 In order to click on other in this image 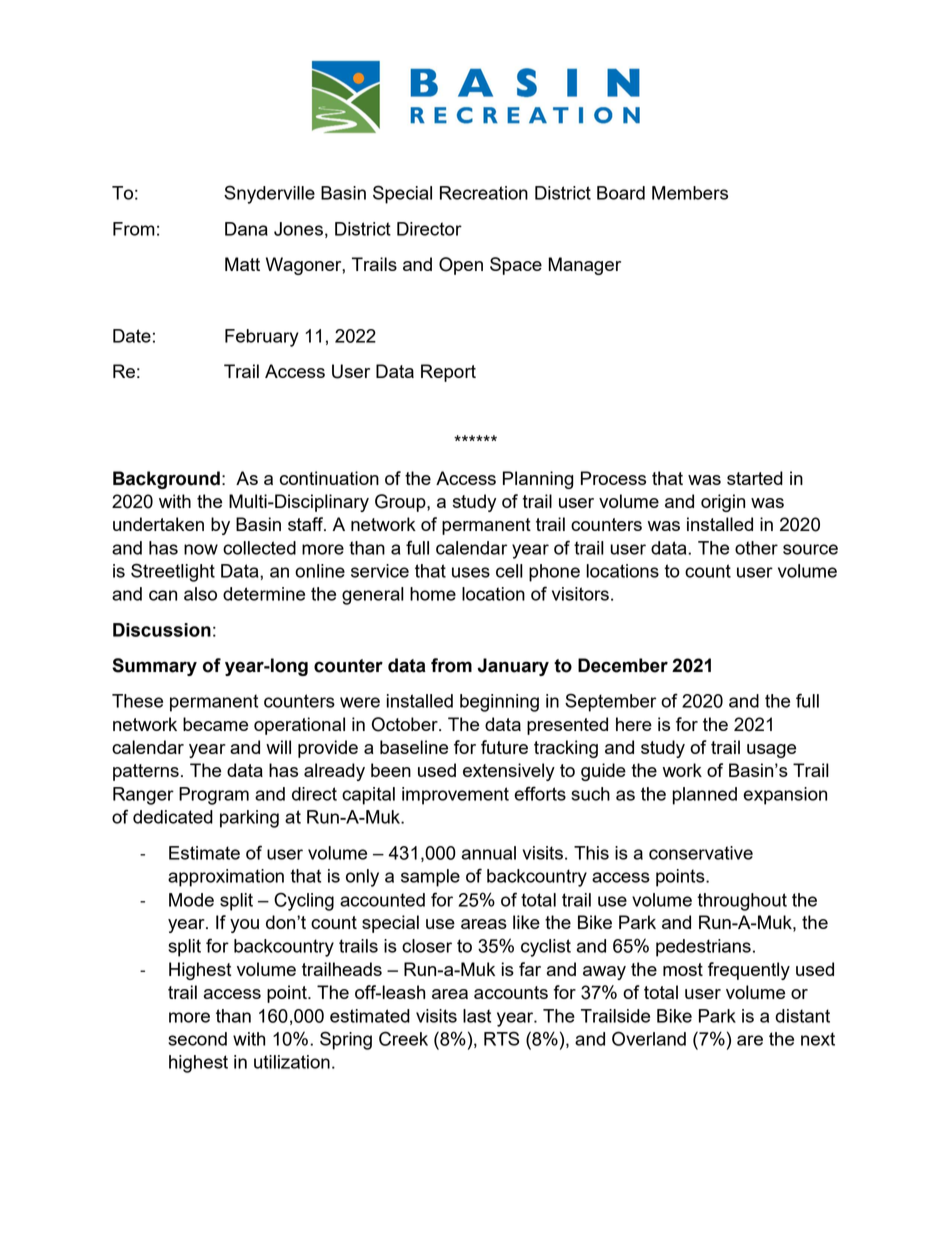, I will do `click(756, 548)`.
